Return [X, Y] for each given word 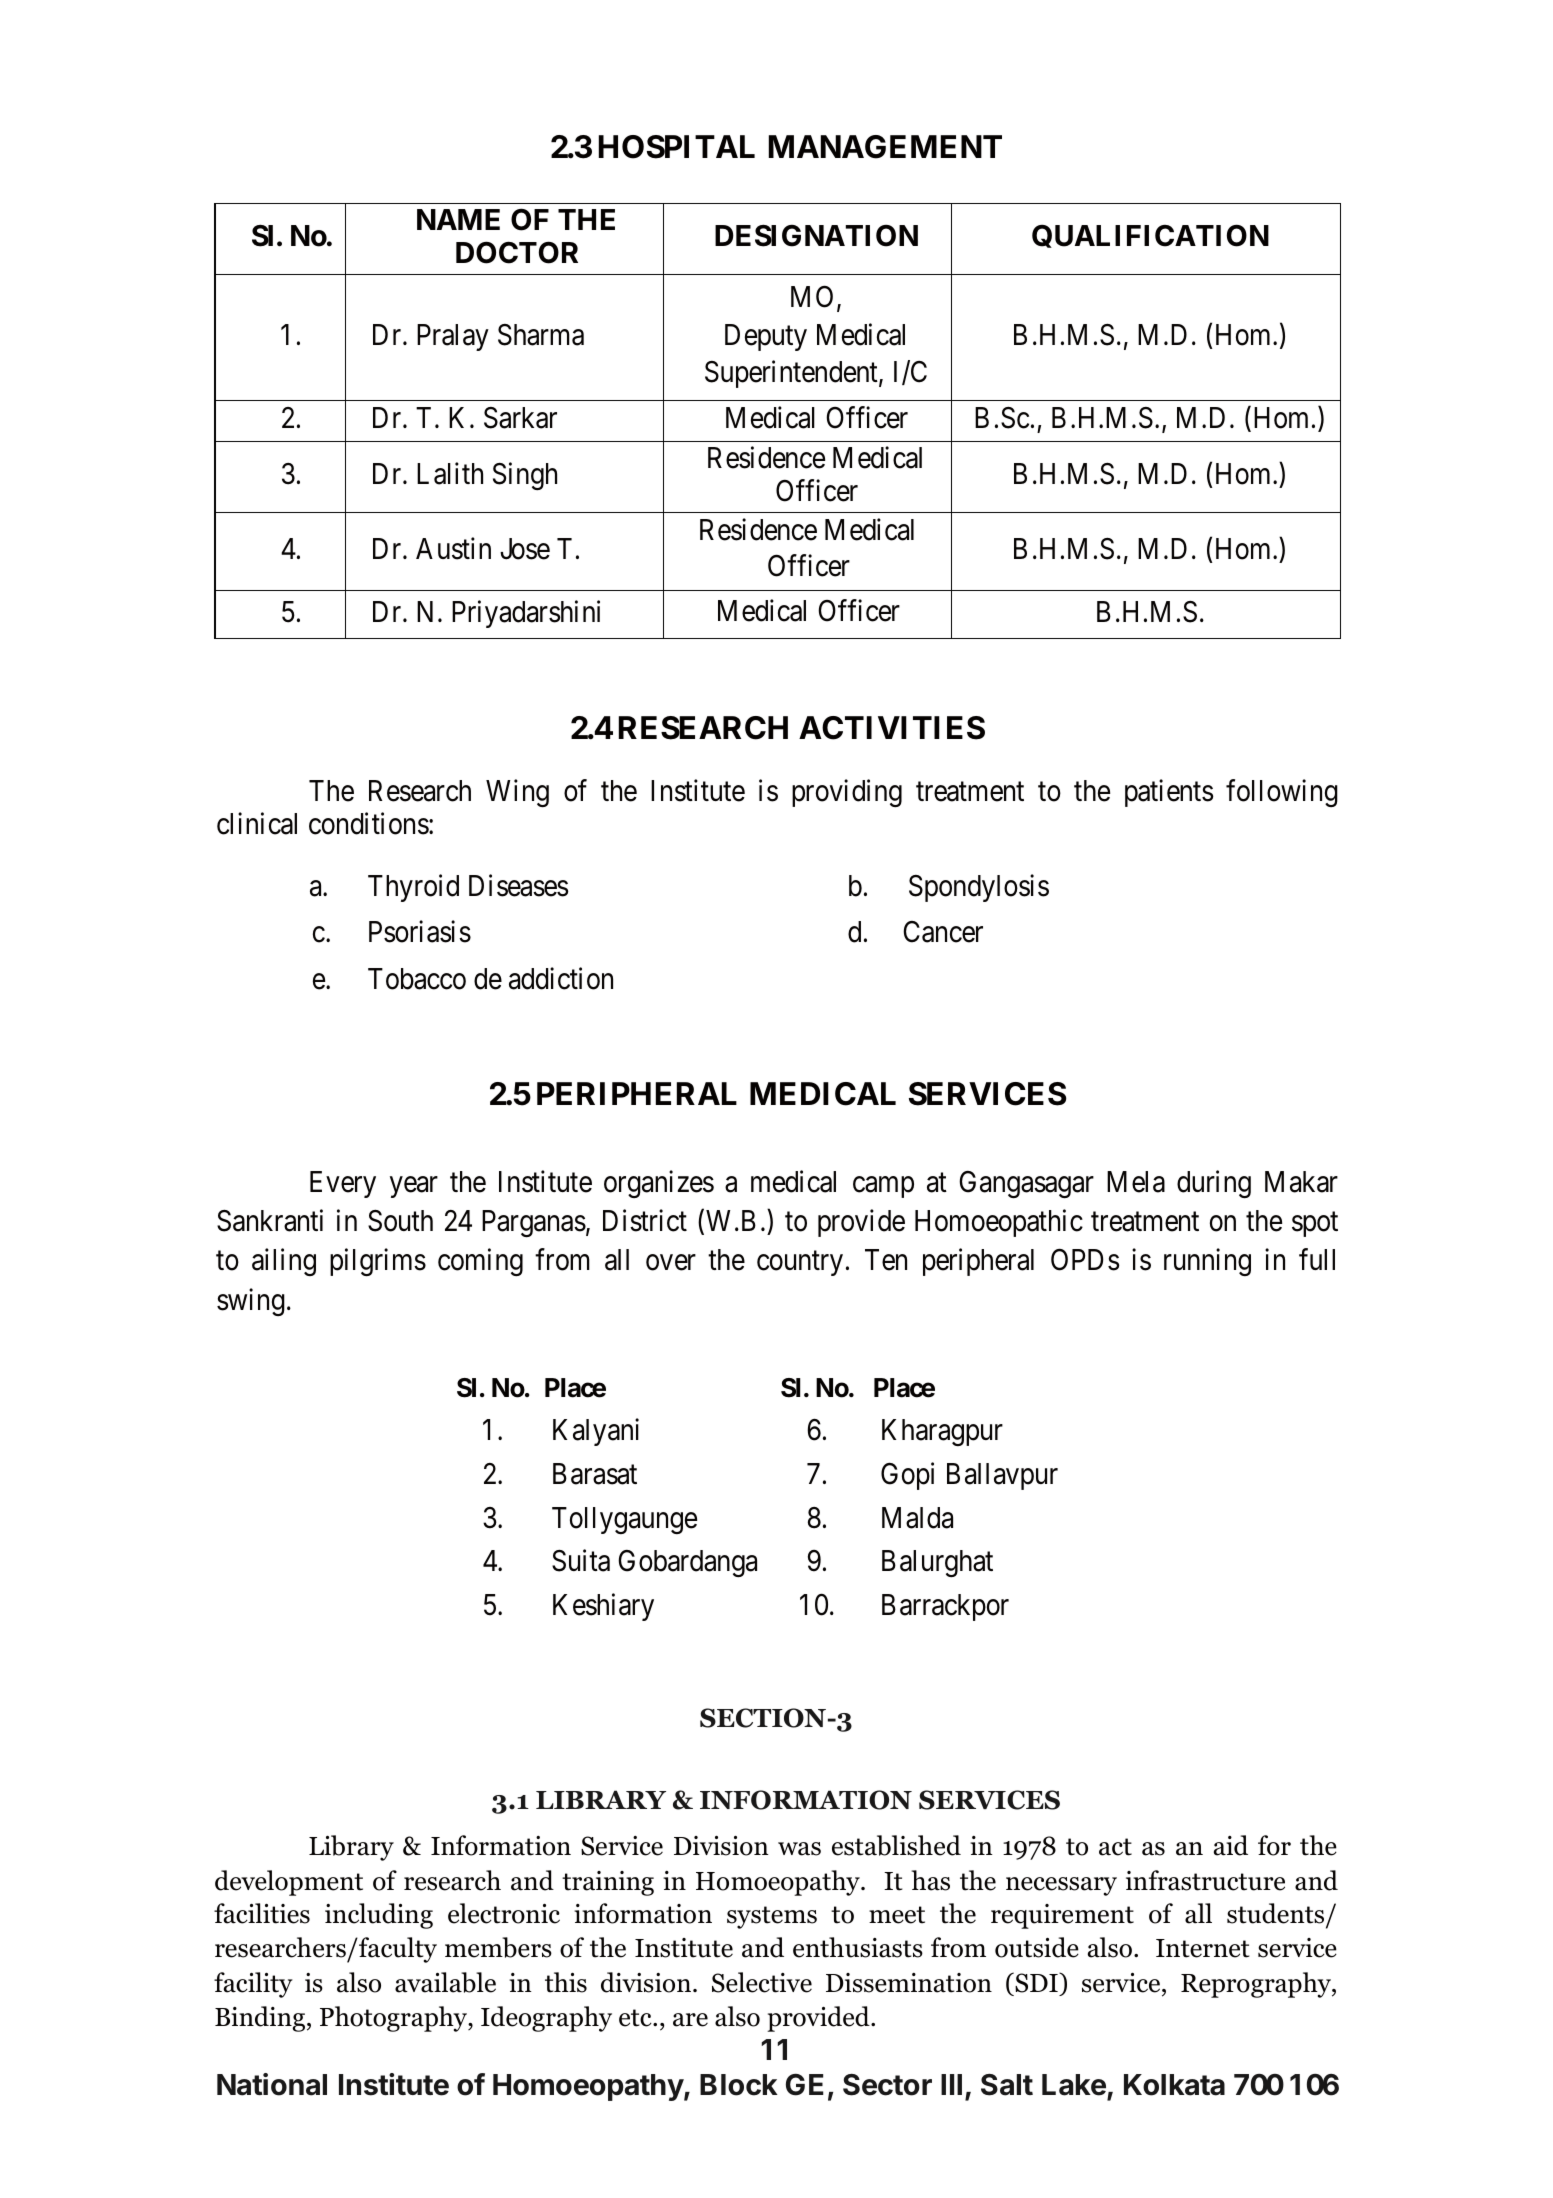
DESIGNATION [816, 235]
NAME [458, 219]
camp [883, 1187]
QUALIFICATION [1150, 236]
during [1214, 1184]
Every [343, 1184]
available [445, 1982]
